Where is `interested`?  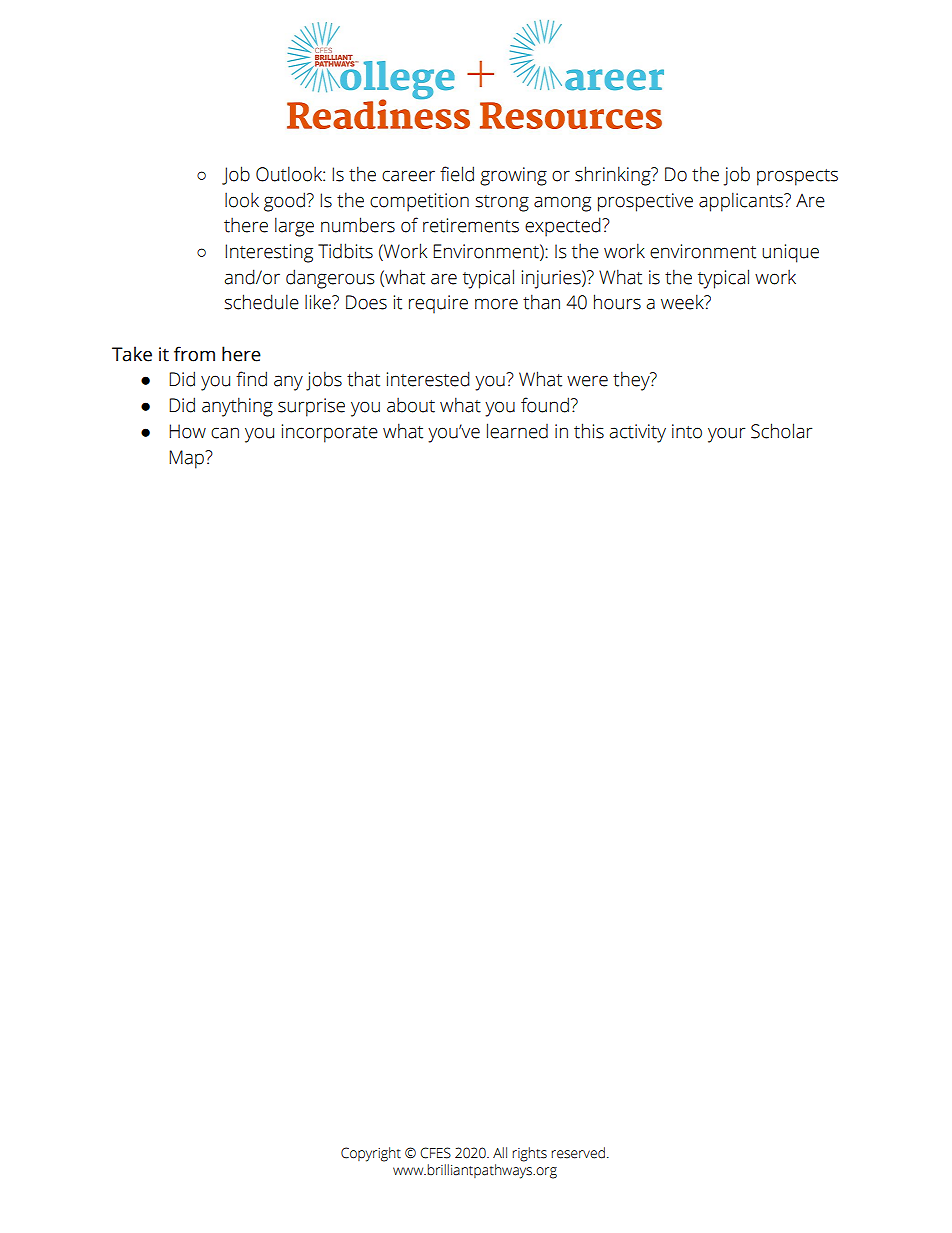
interested is located at coordinates (428, 379).
